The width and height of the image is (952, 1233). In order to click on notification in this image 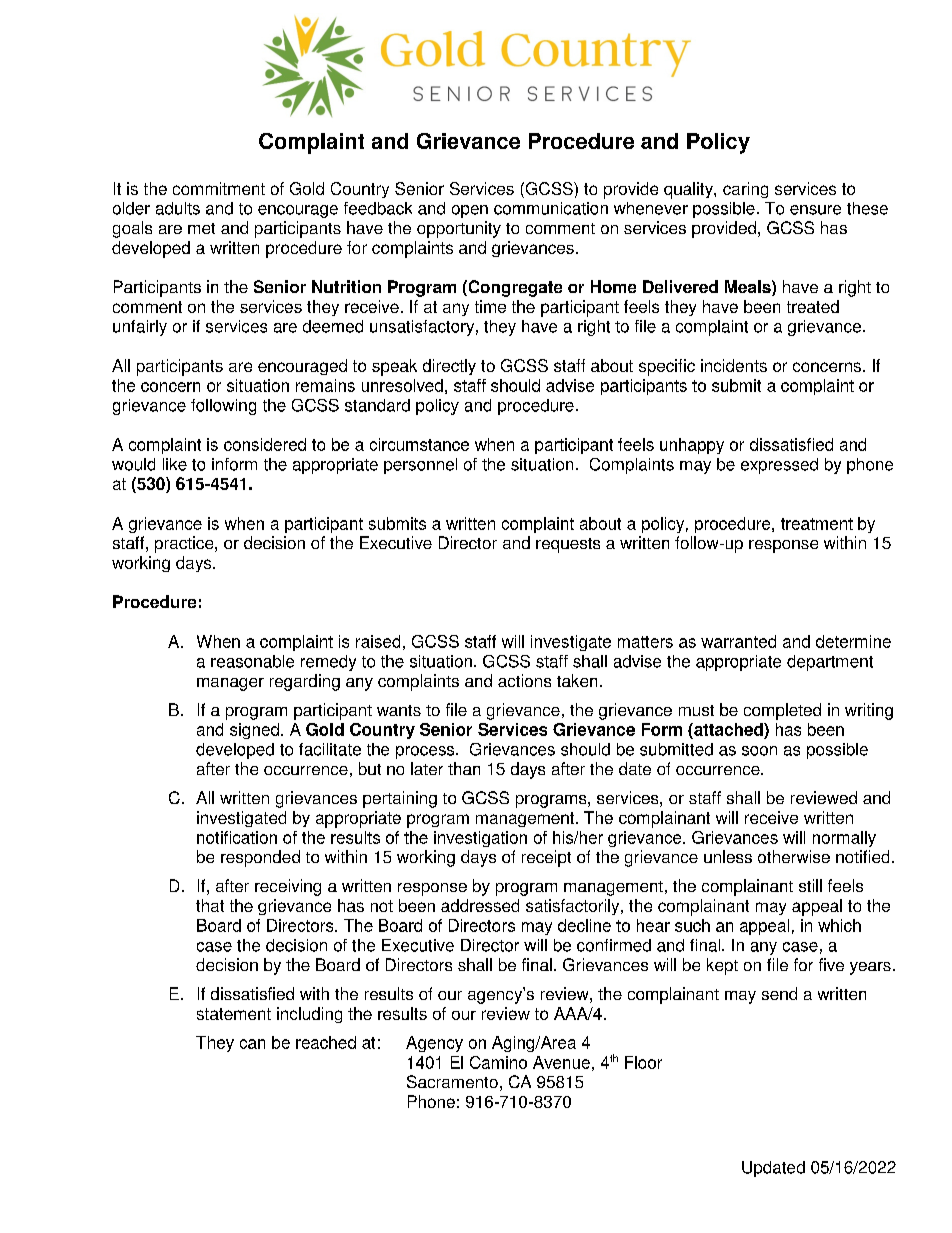, I will do `click(237, 837)`.
